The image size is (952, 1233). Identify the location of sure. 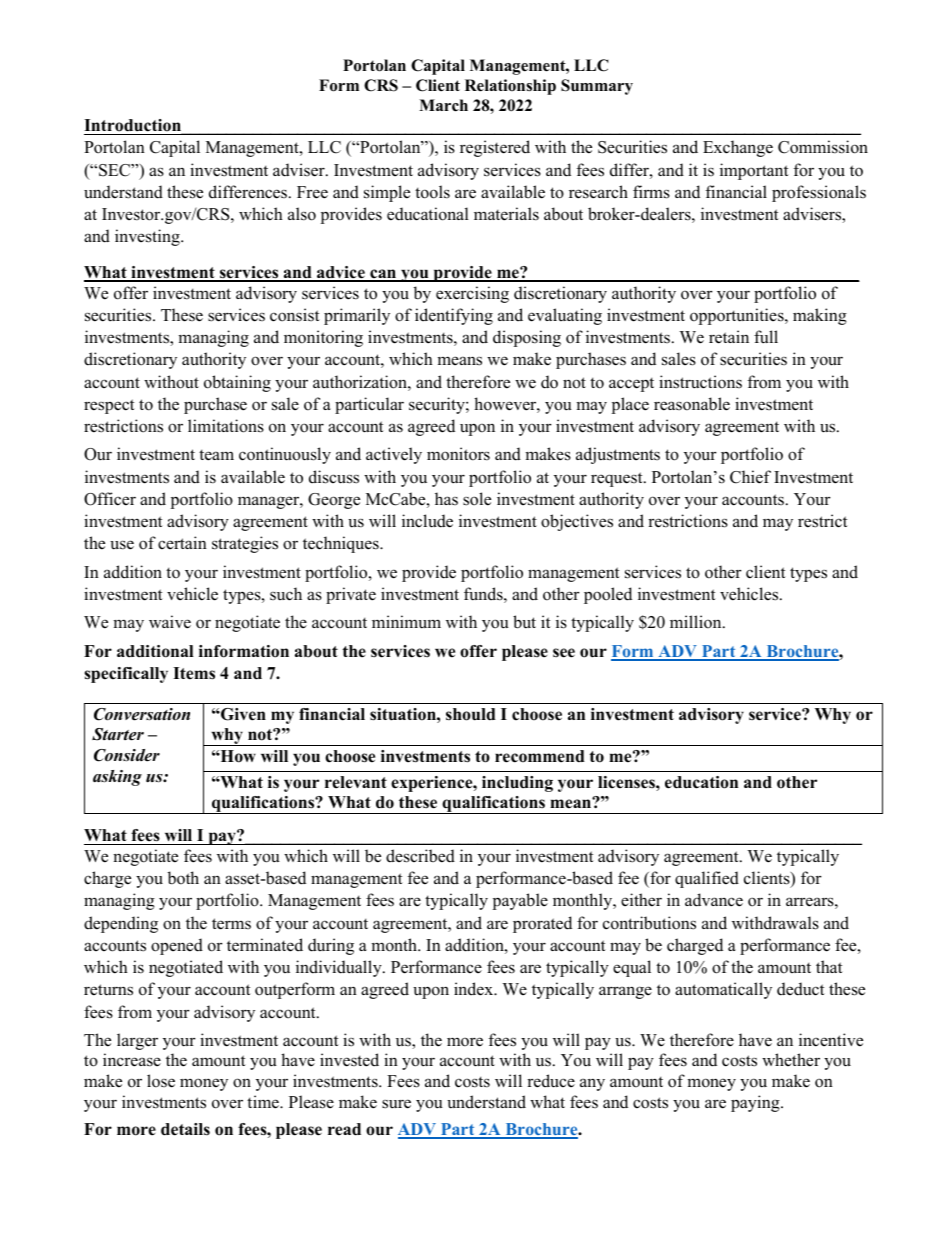
(396, 1104).
